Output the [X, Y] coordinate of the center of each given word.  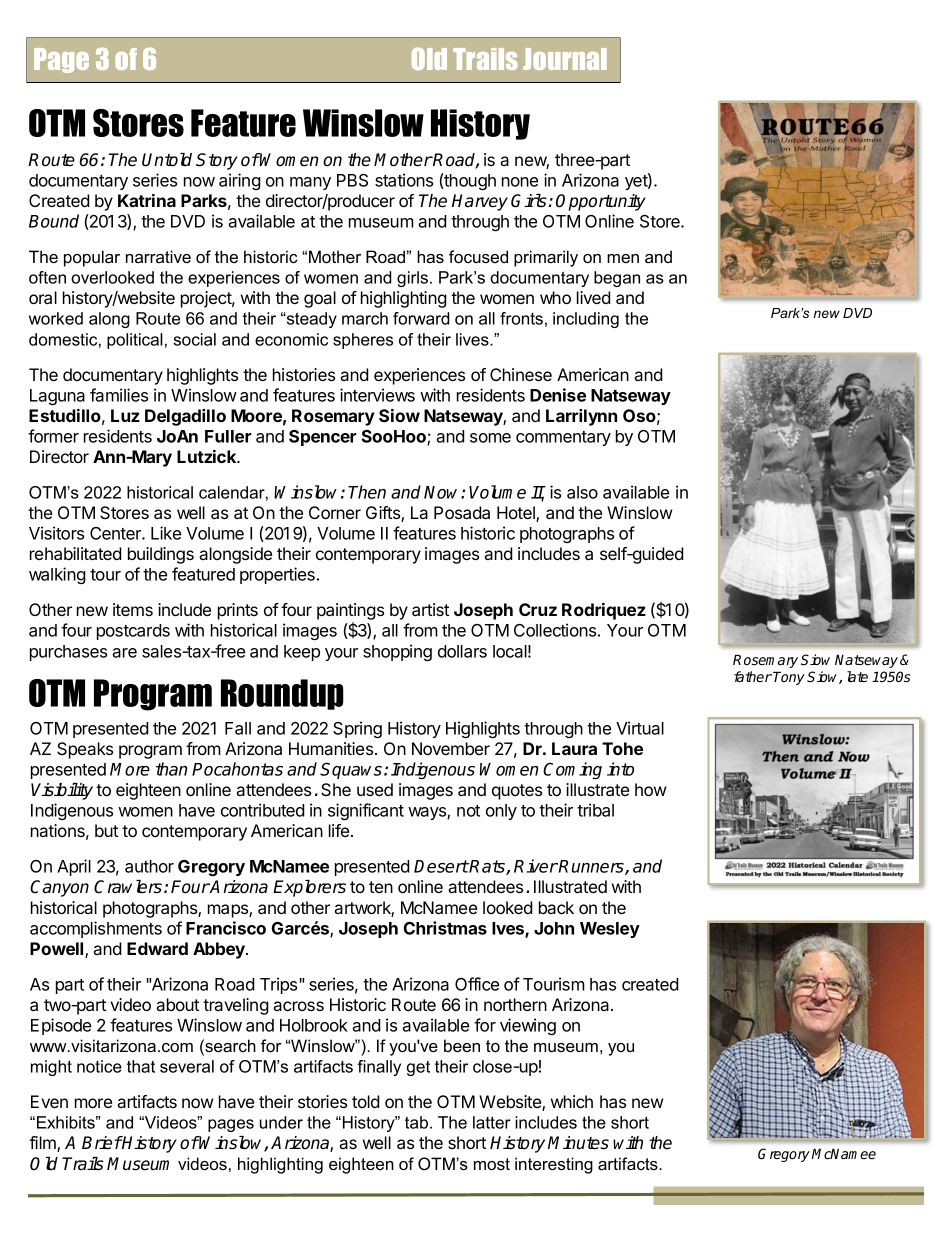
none [520, 182]
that [141, 1066]
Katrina [147, 200]
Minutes [578, 1143]
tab [416, 1122]
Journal [565, 59]
